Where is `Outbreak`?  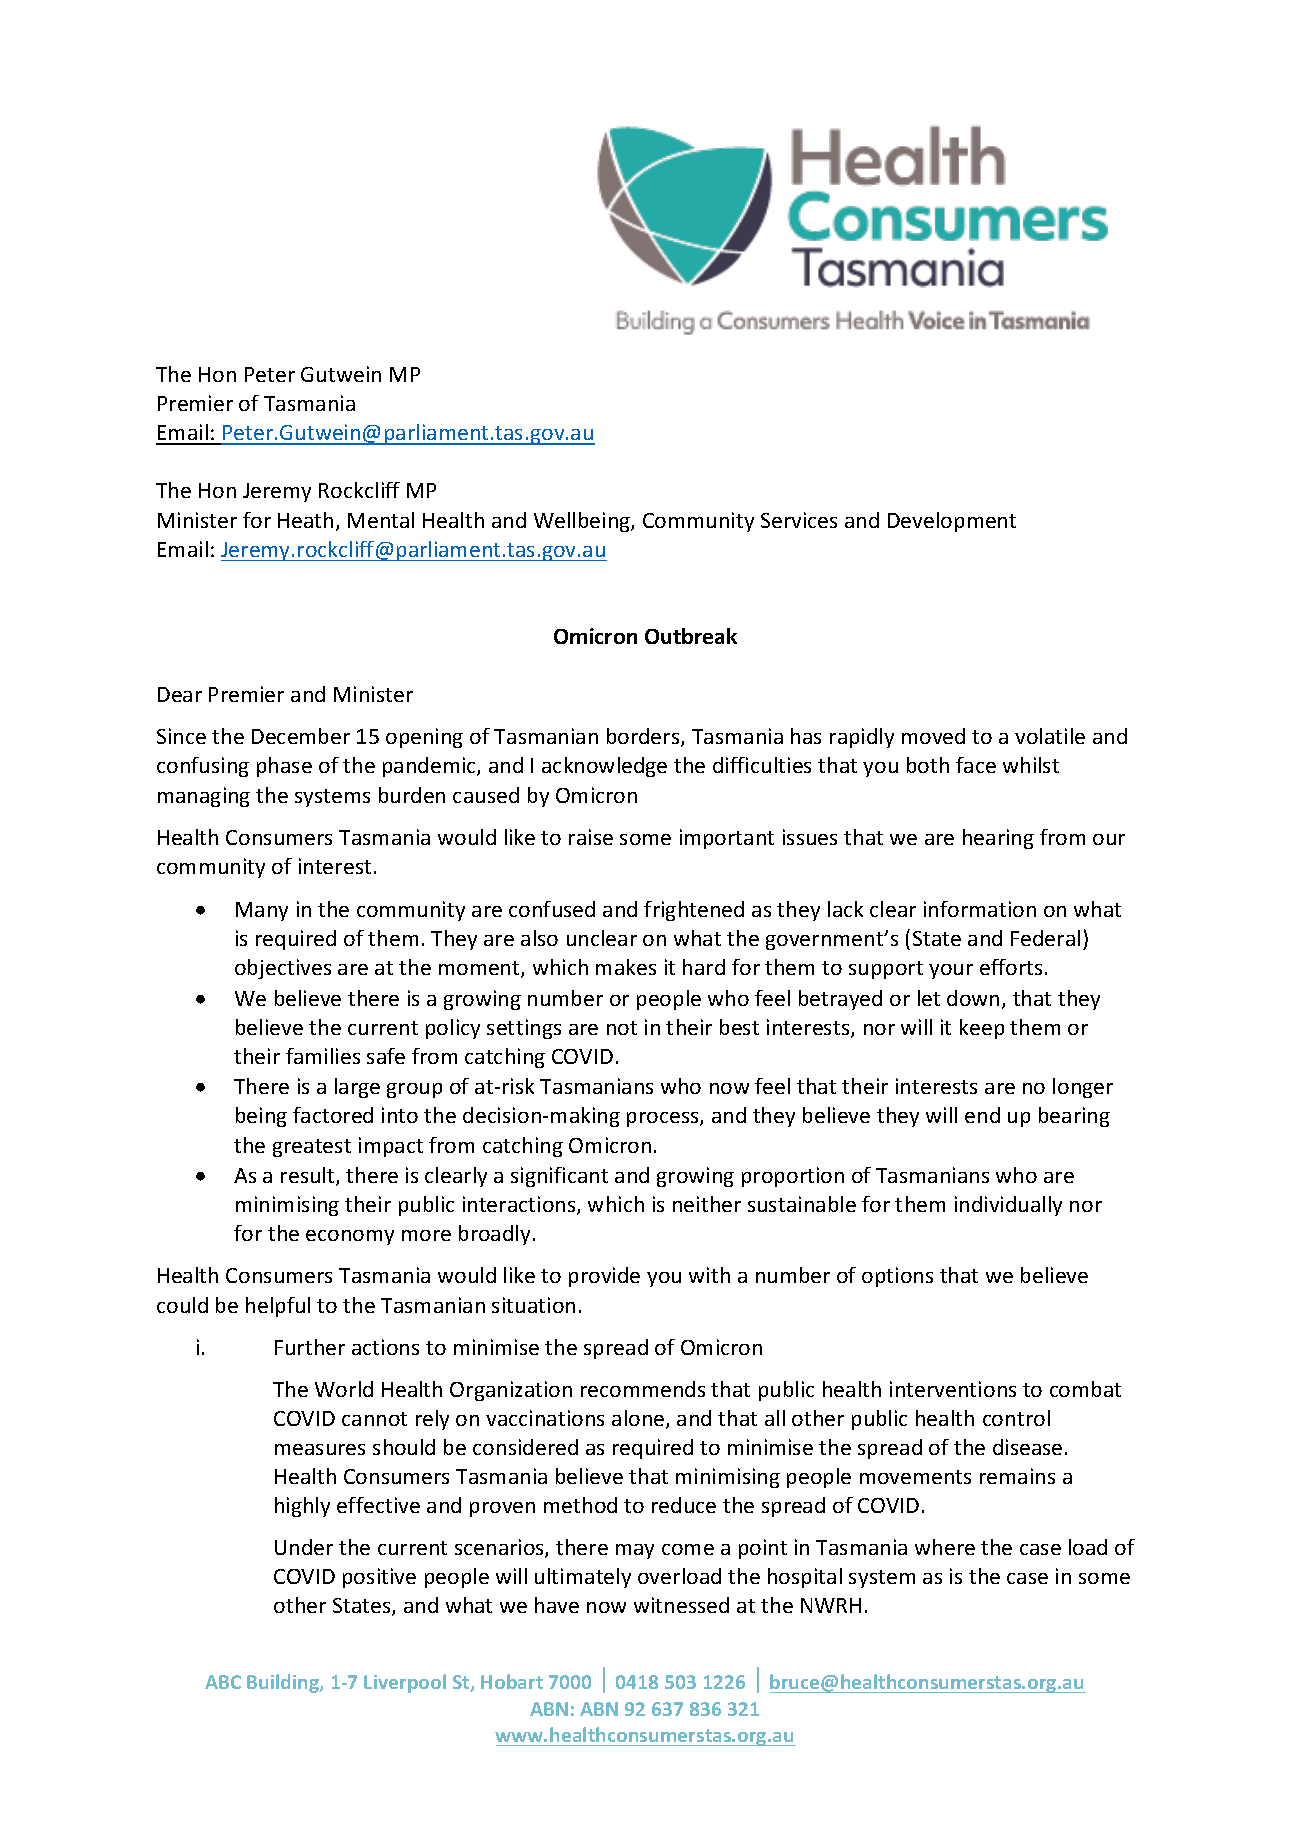
Outbreak is located at coordinates (691, 636).
